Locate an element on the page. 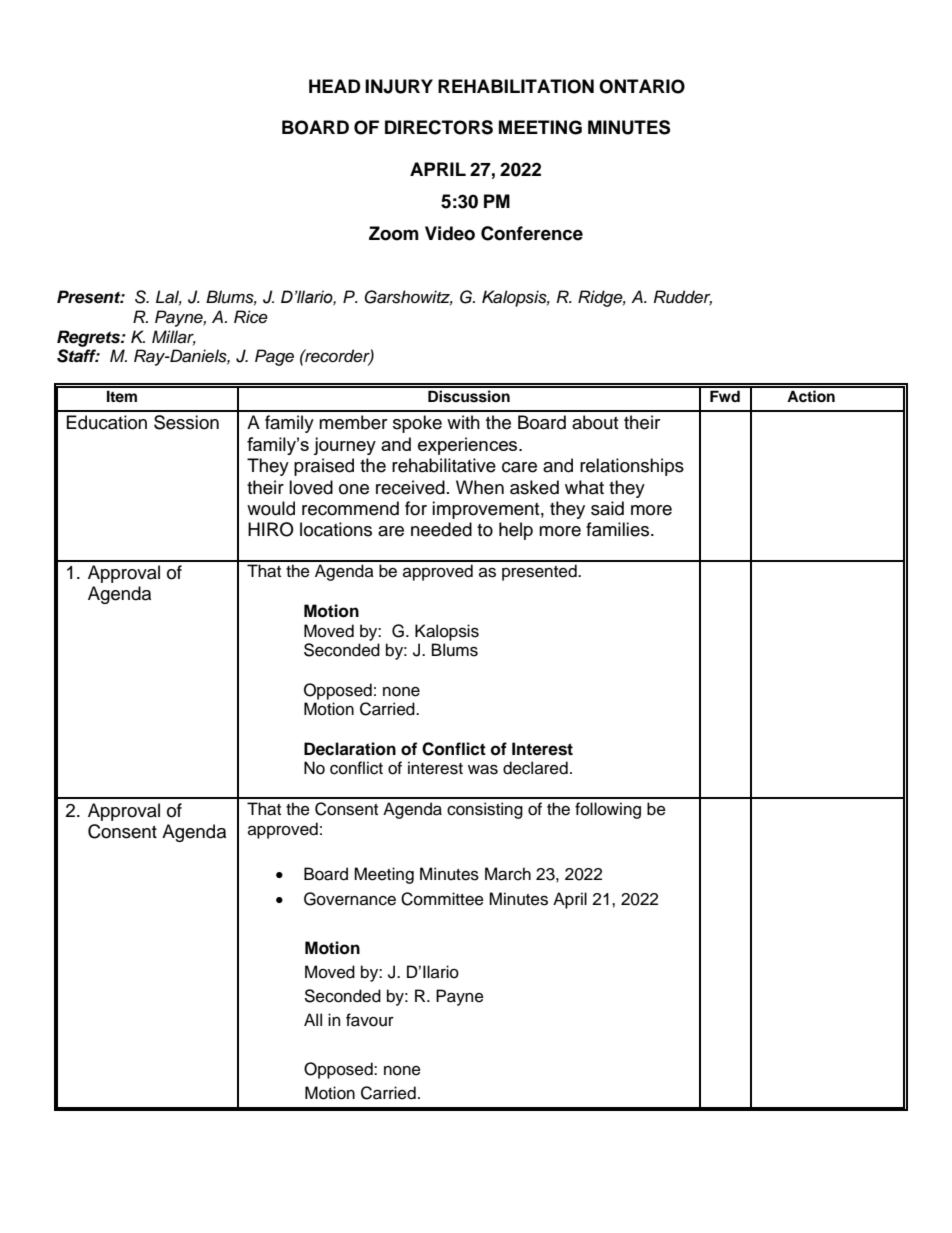  favour is located at coordinates (370, 1020).
